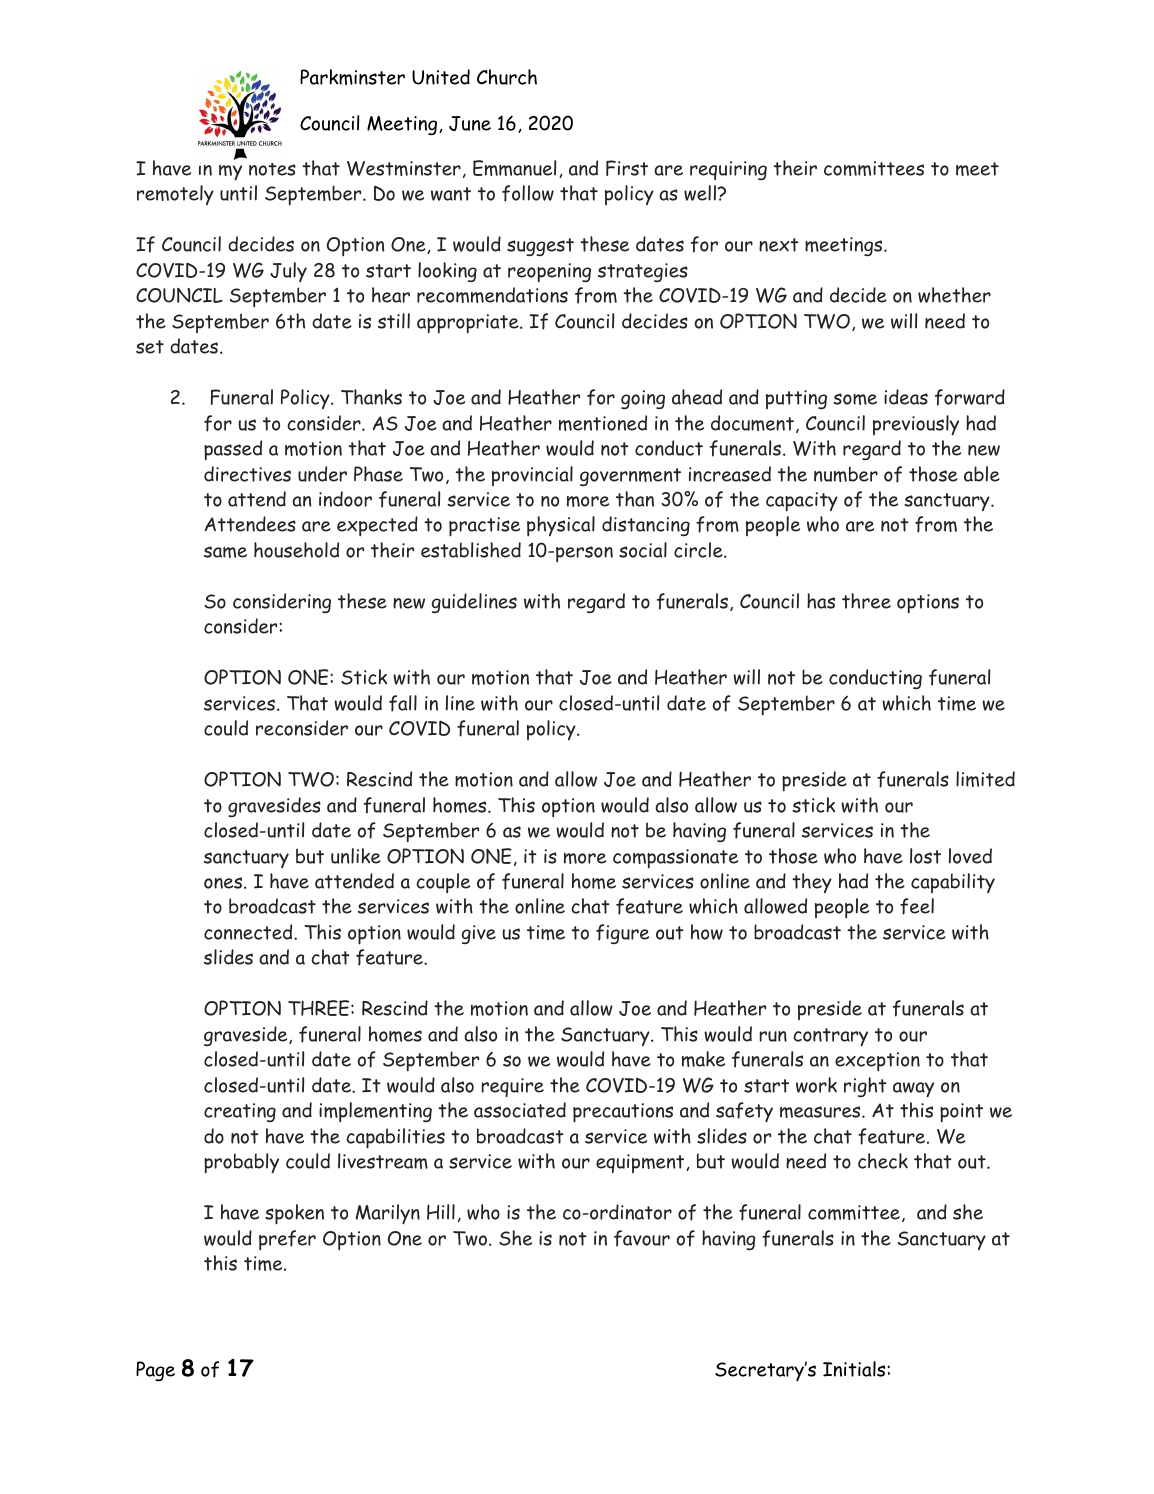 The image size is (1154, 1494). What do you see at coordinates (561, 526) in the screenshot?
I see `physical` at bounding box center [561, 526].
